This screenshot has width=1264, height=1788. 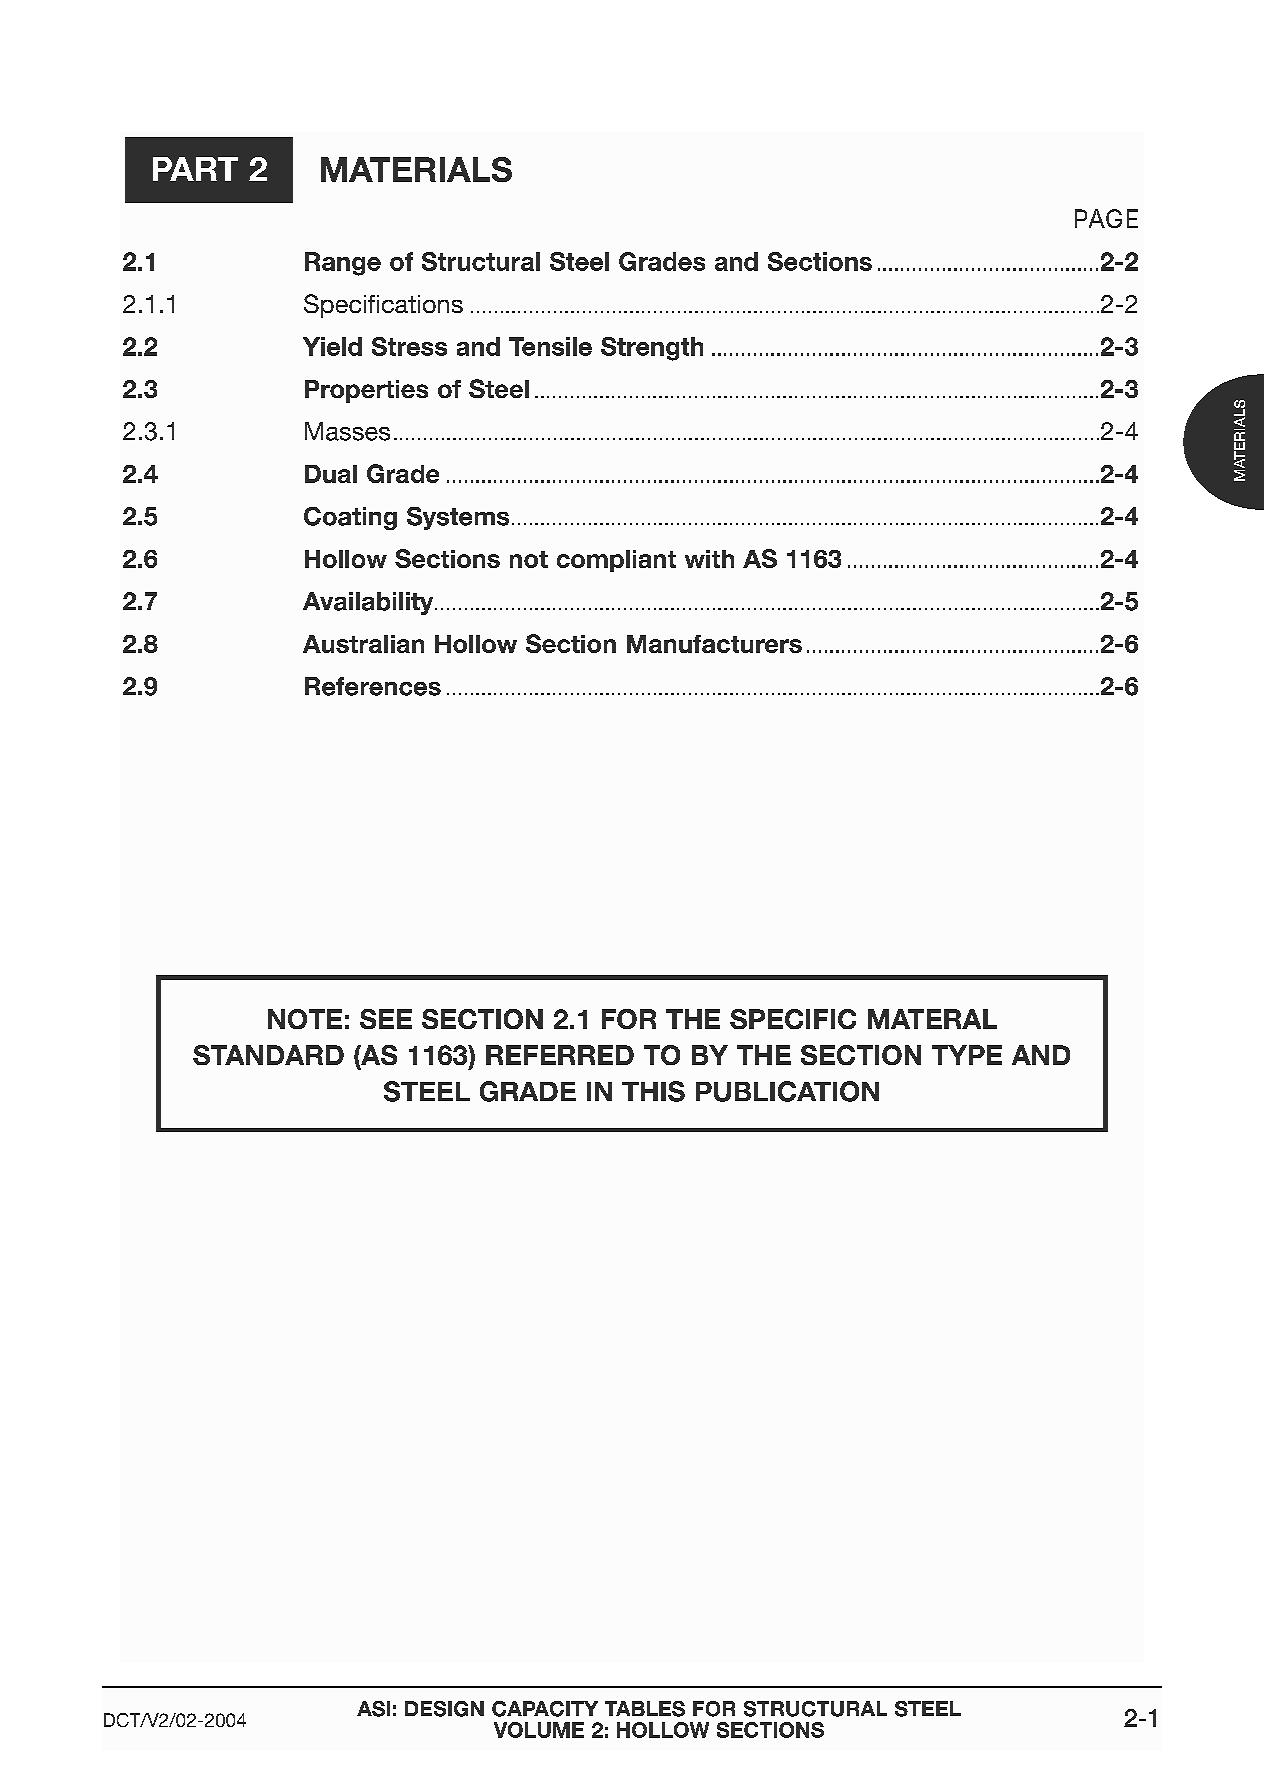 I want to click on ASI, so click(x=373, y=1709).
